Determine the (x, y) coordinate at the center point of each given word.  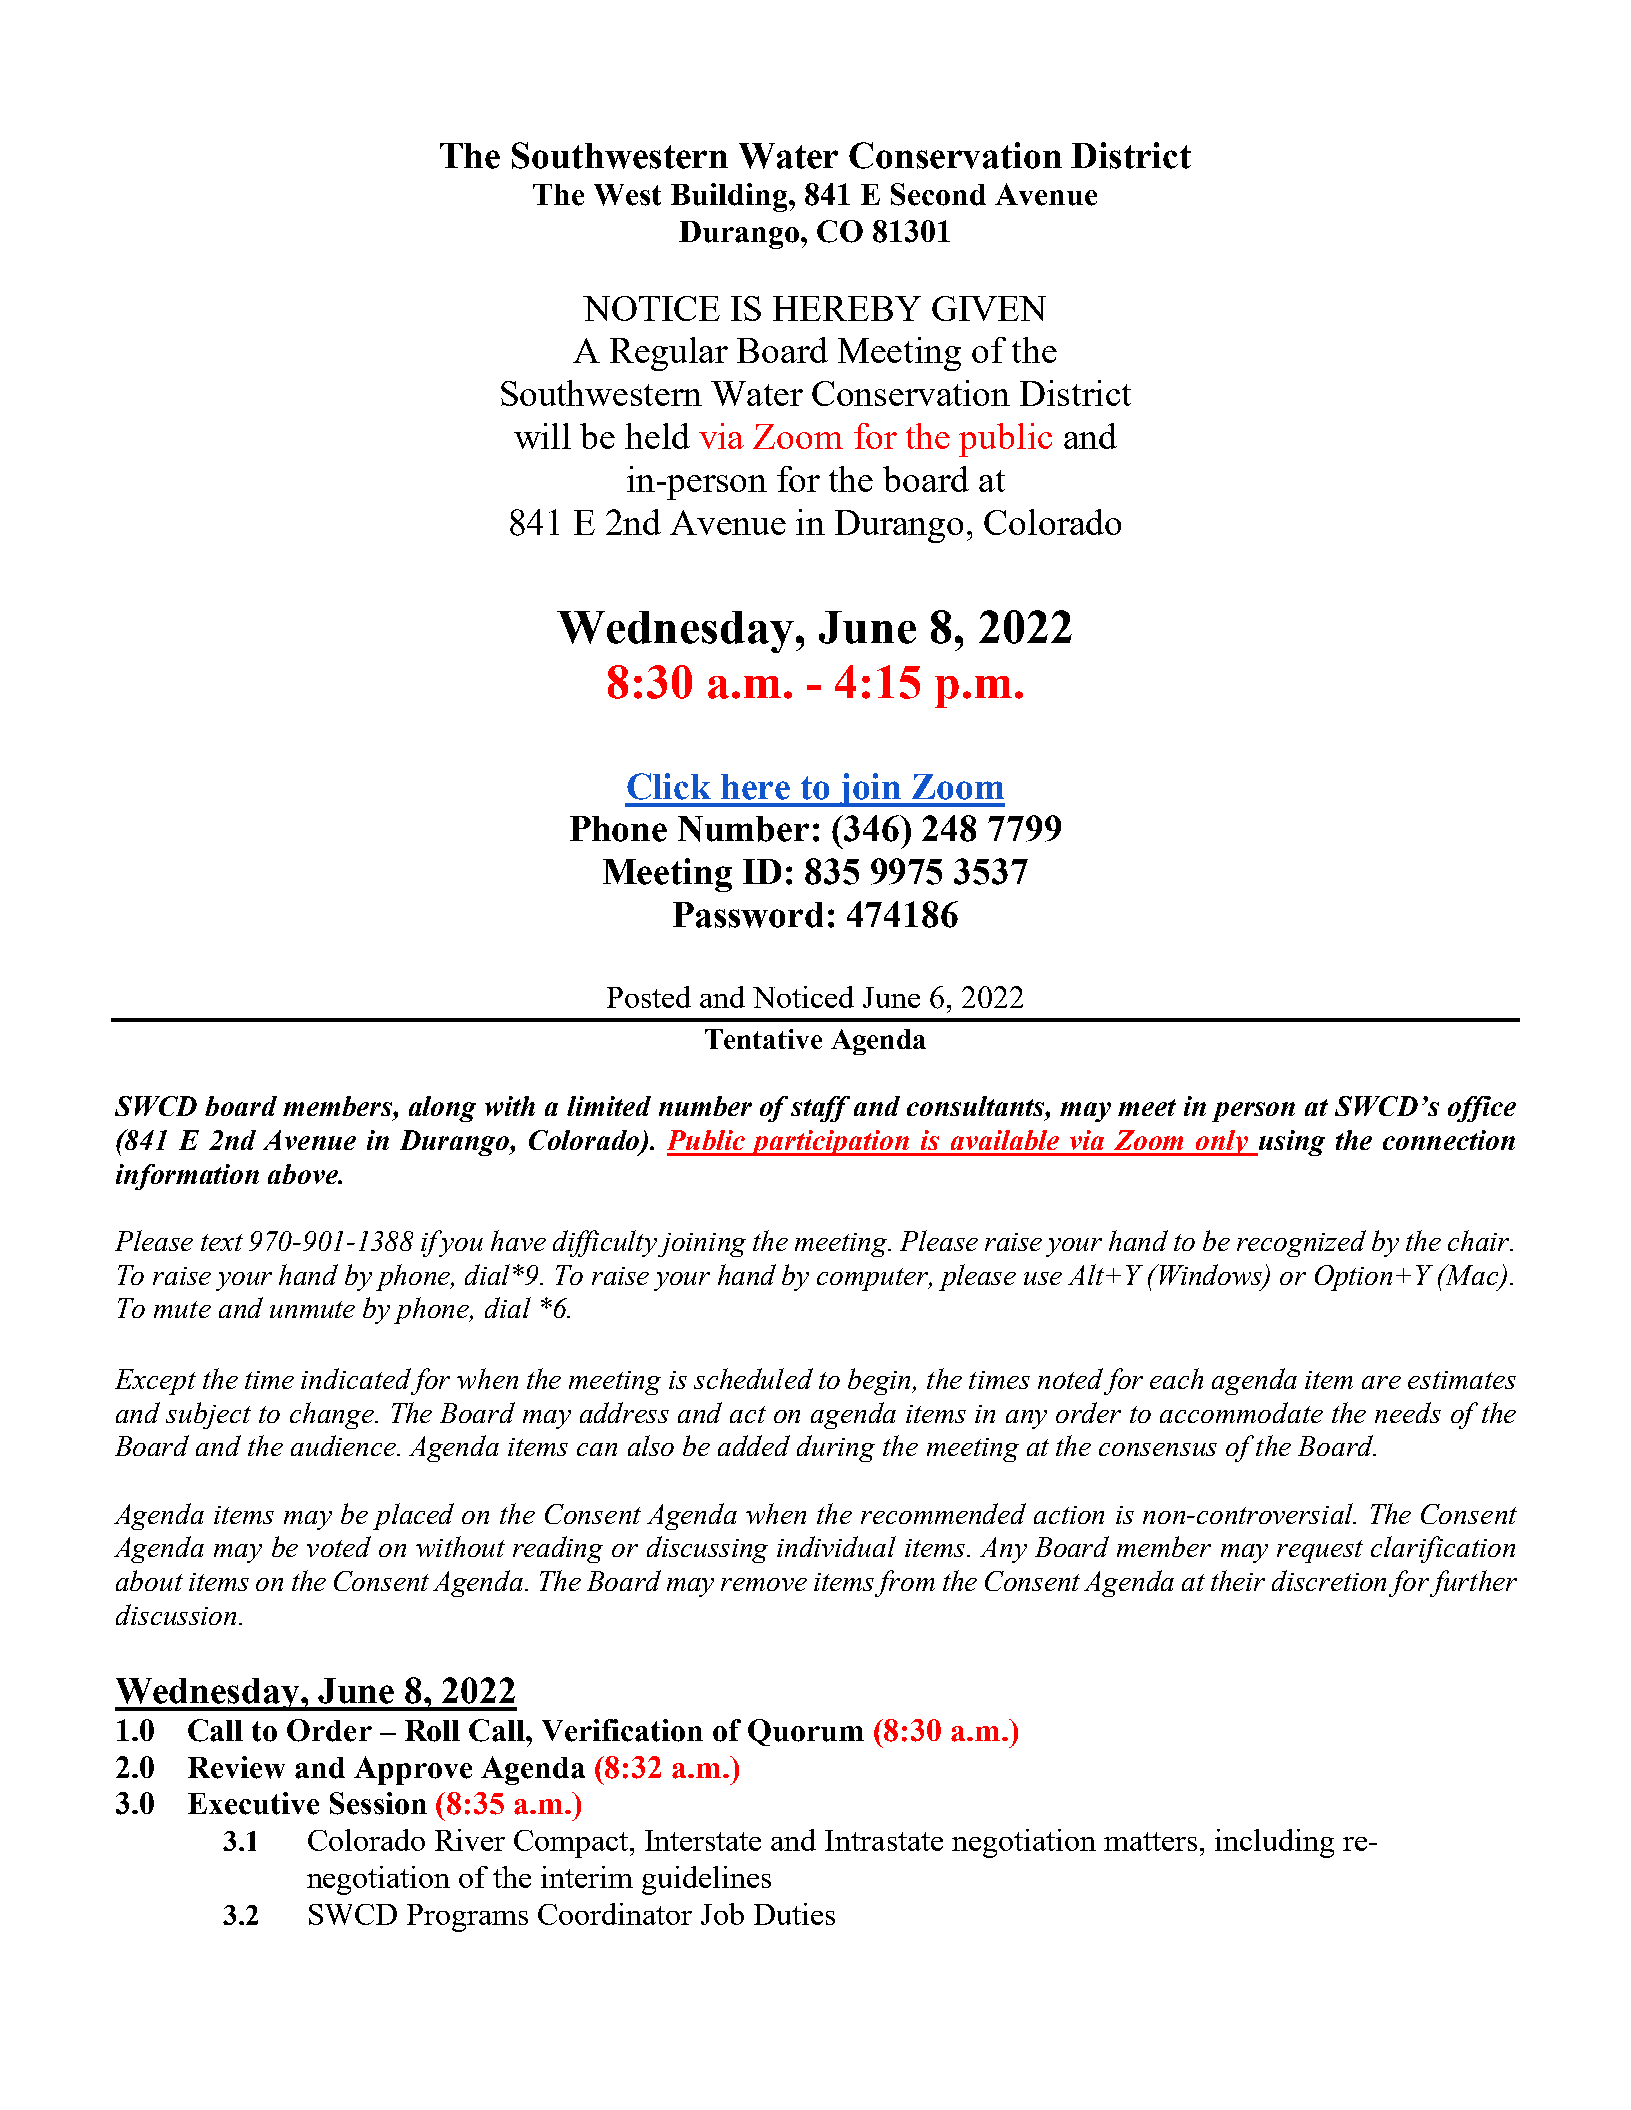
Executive (253, 1803)
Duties (794, 1914)
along (442, 1109)
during (836, 1448)
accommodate (1241, 1412)
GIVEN (989, 308)
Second (938, 194)
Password (748, 915)
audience (344, 1445)
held (657, 436)
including (1274, 1843)
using (1291, 1143)
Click (669, 786)
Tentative (763, 1039)
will (542, 436)
